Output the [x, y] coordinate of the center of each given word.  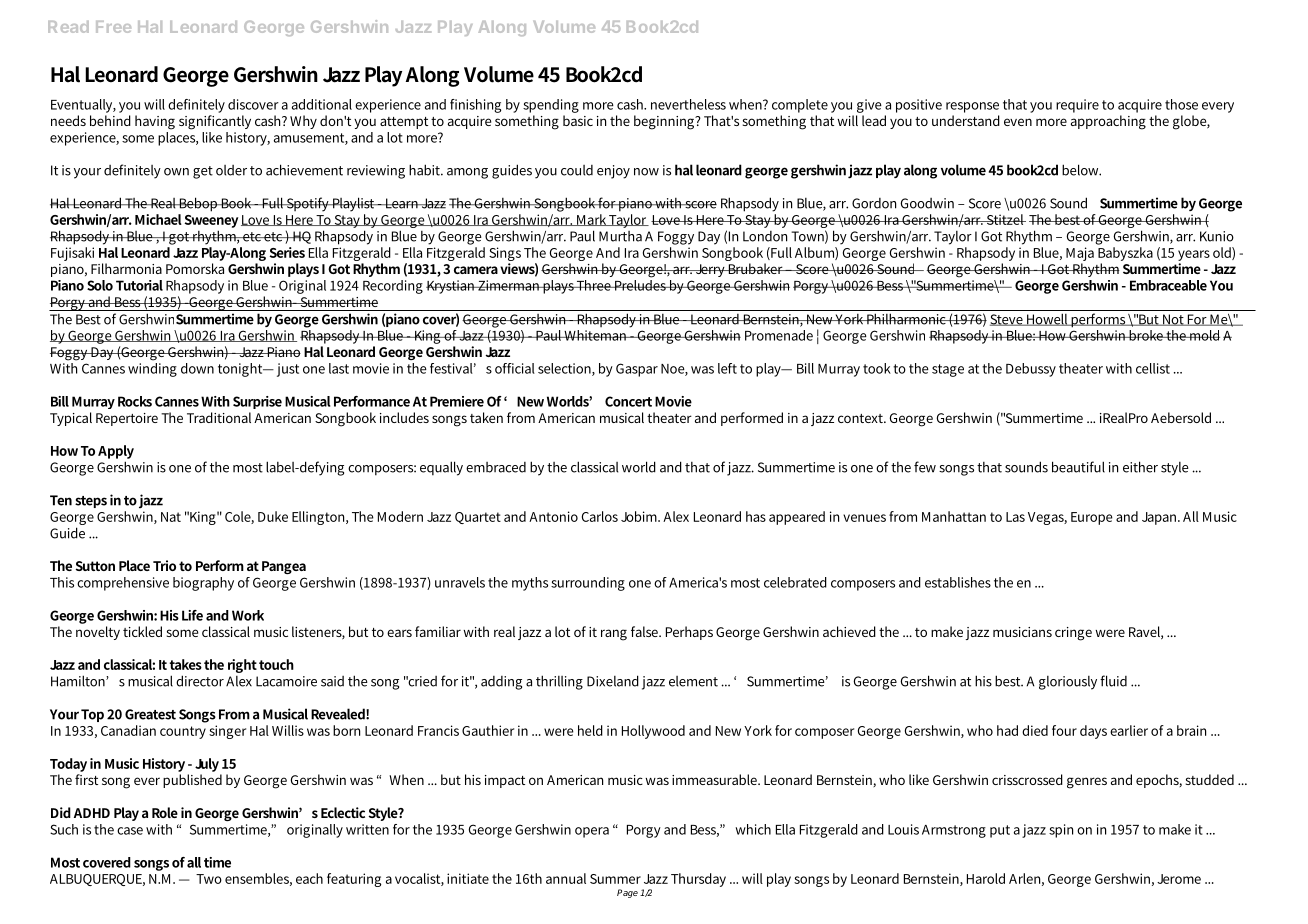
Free [113, 27]
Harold [986, 878]
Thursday [698, 880]
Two [209, 879]
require [1077, 106]
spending [551, 106]
